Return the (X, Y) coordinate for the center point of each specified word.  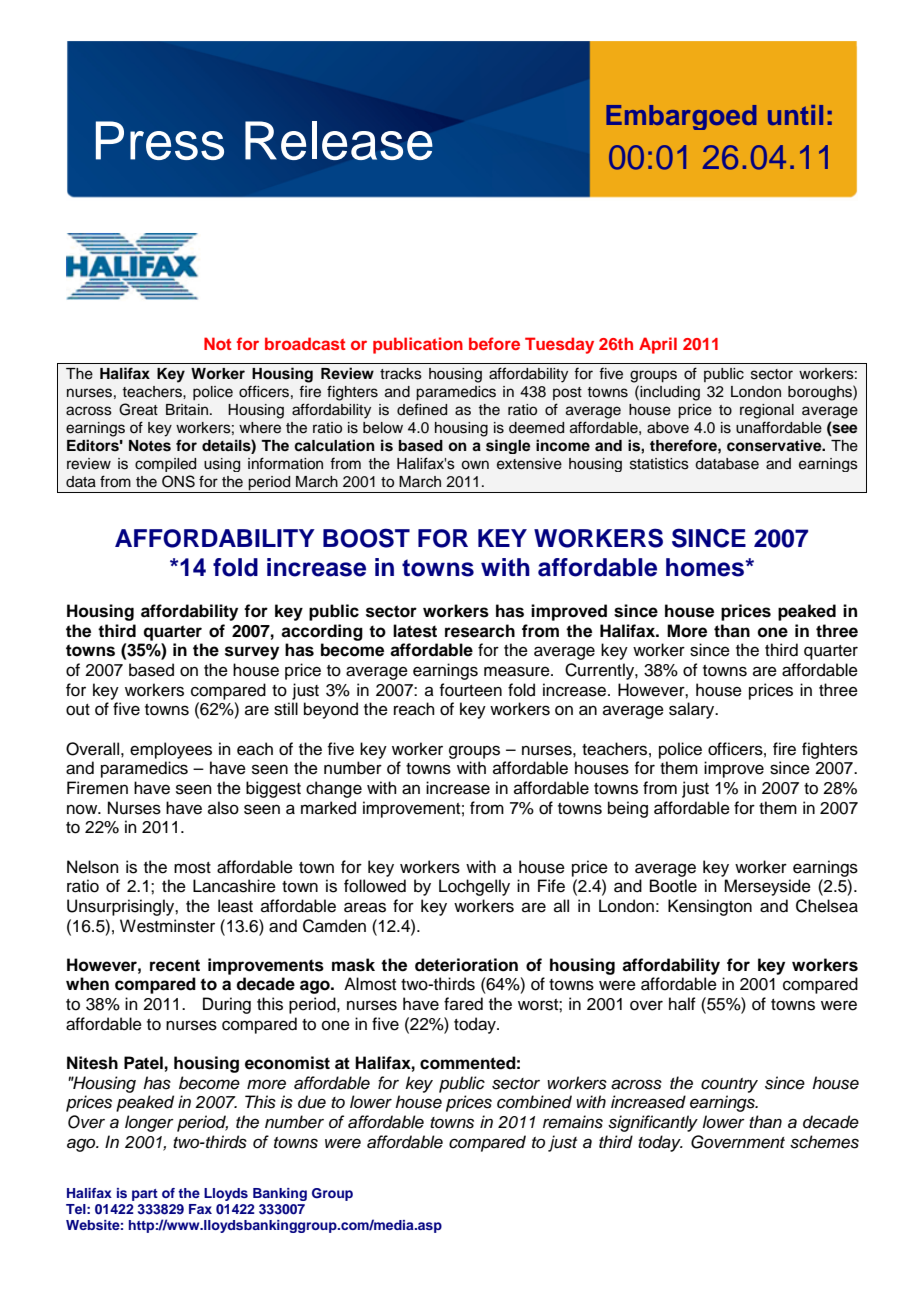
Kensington (710, 907)
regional (767, 411)
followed (375, 886)
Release (339, 140)
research (480, 631)
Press (160, 140)
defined (422, 409)
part (145, 1195)
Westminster (167, 926)
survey (252, 653)
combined (534, 1102)
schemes (824, 1142)
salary (693, 710)
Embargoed (681, 117)
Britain (187, 410)
